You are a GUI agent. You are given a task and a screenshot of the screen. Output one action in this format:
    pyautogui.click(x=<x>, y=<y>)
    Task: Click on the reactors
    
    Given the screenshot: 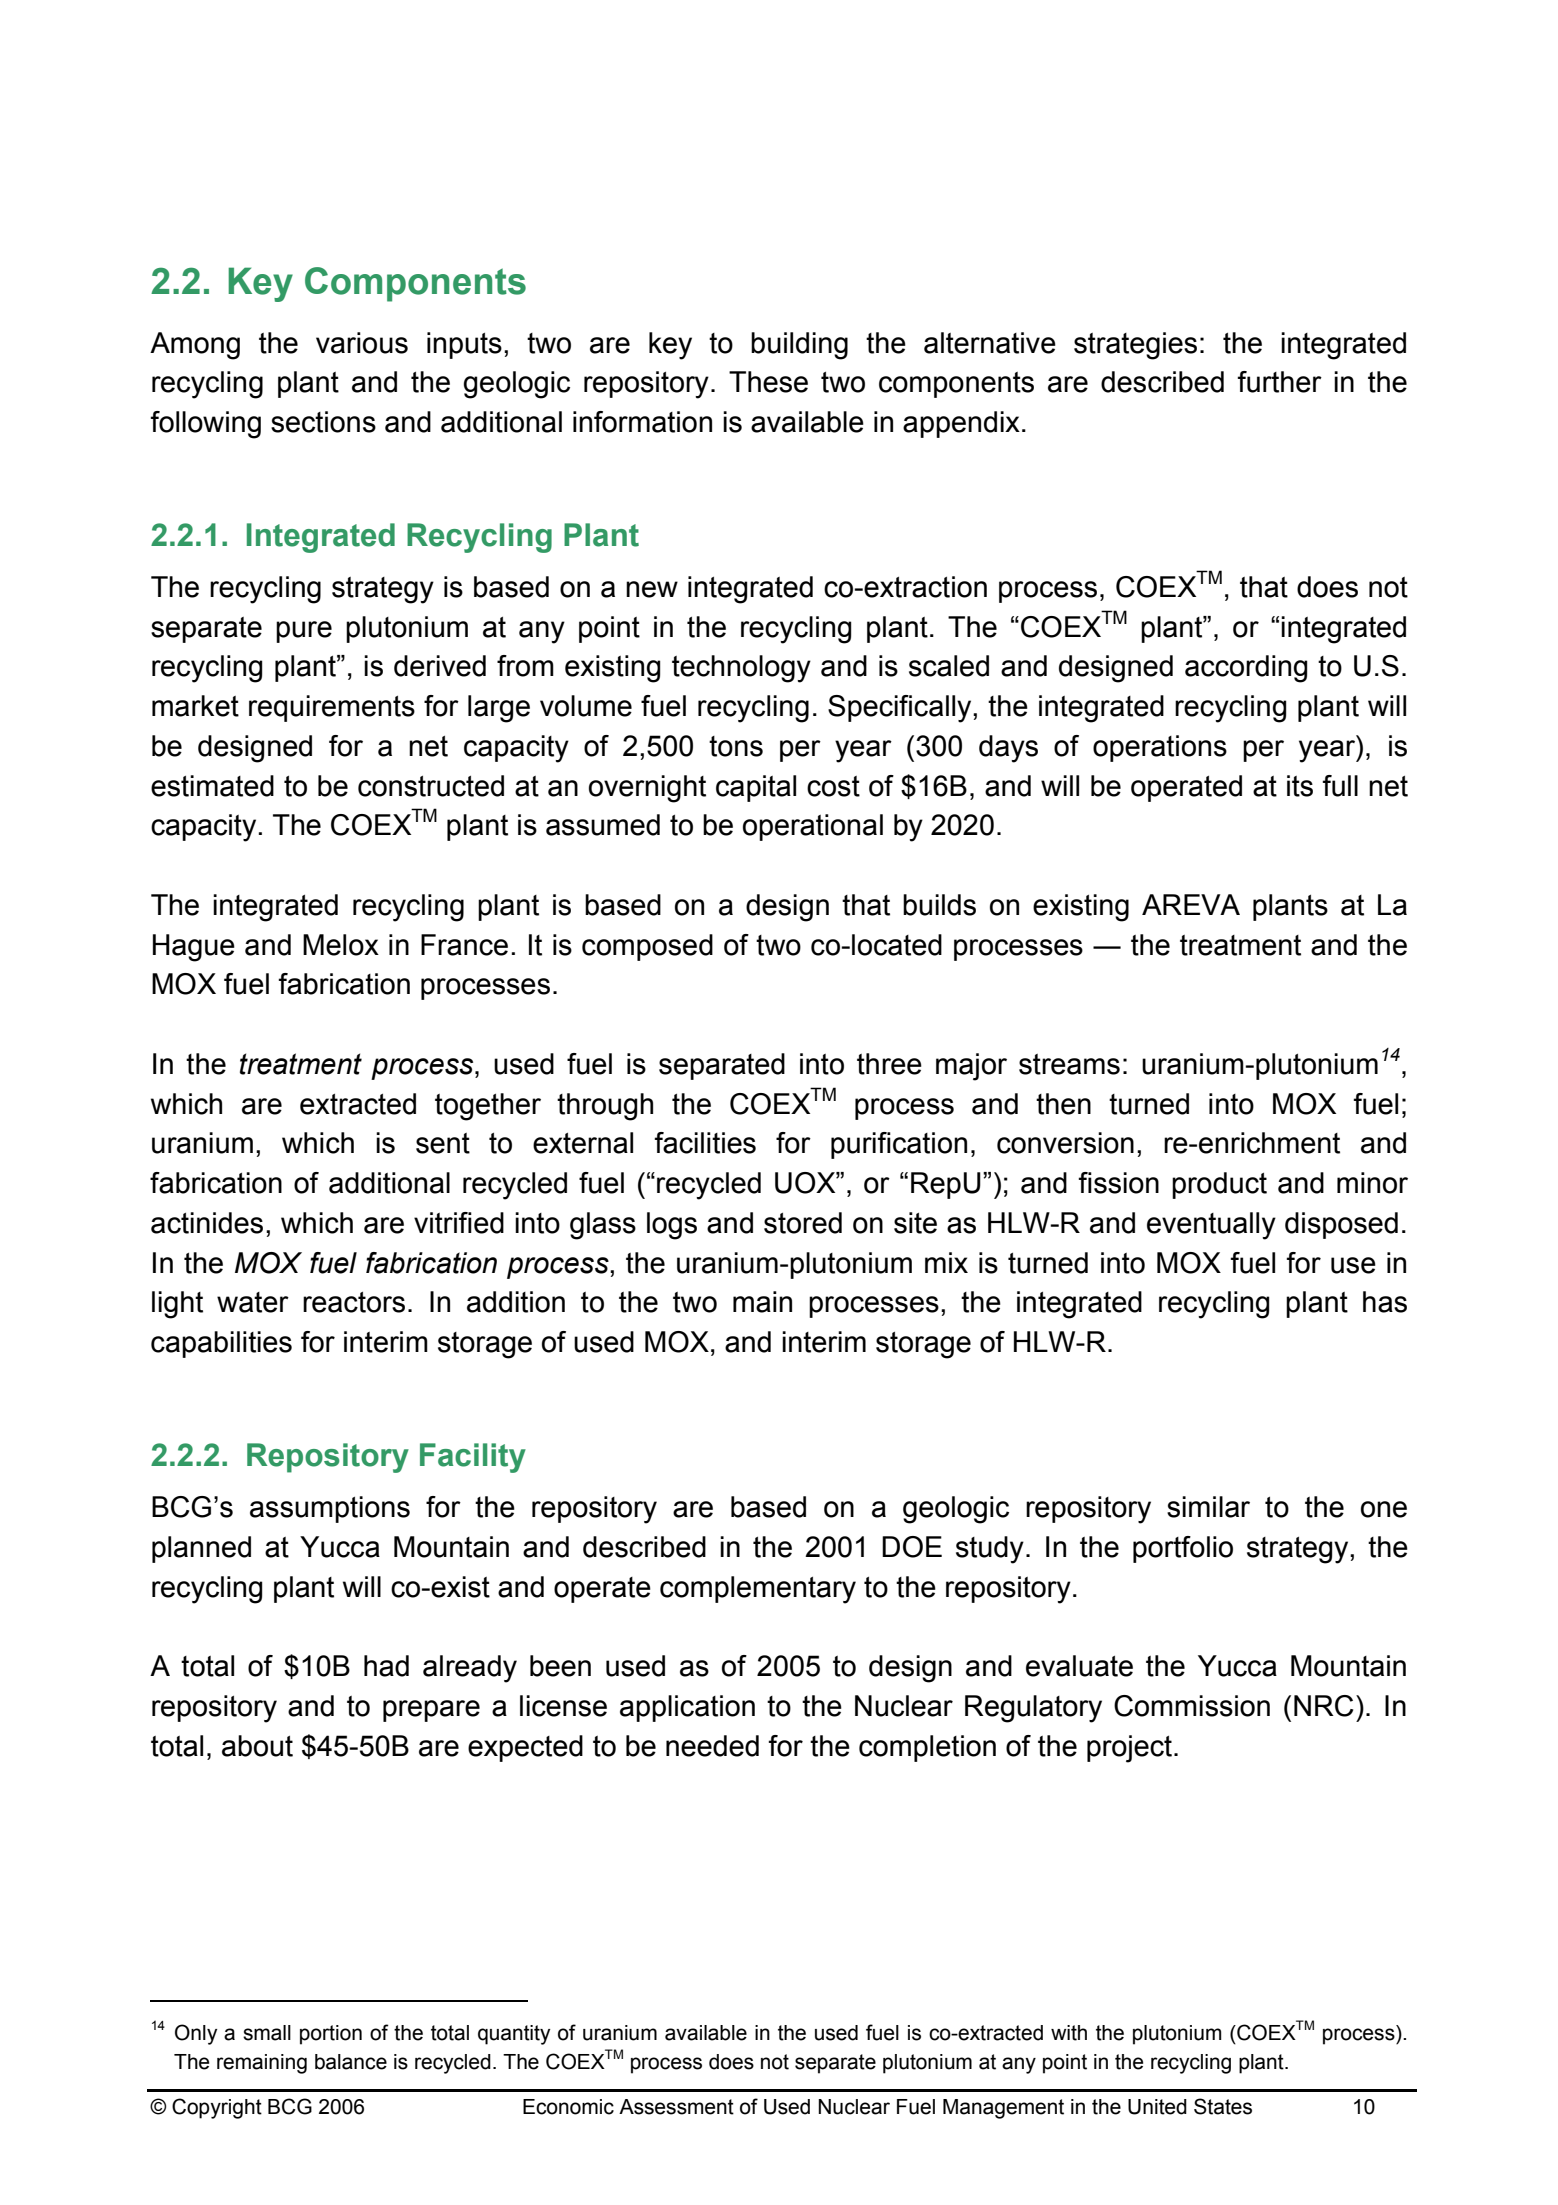 What is the action you would take?
    pyautogui.click(x=354, y=1302)
